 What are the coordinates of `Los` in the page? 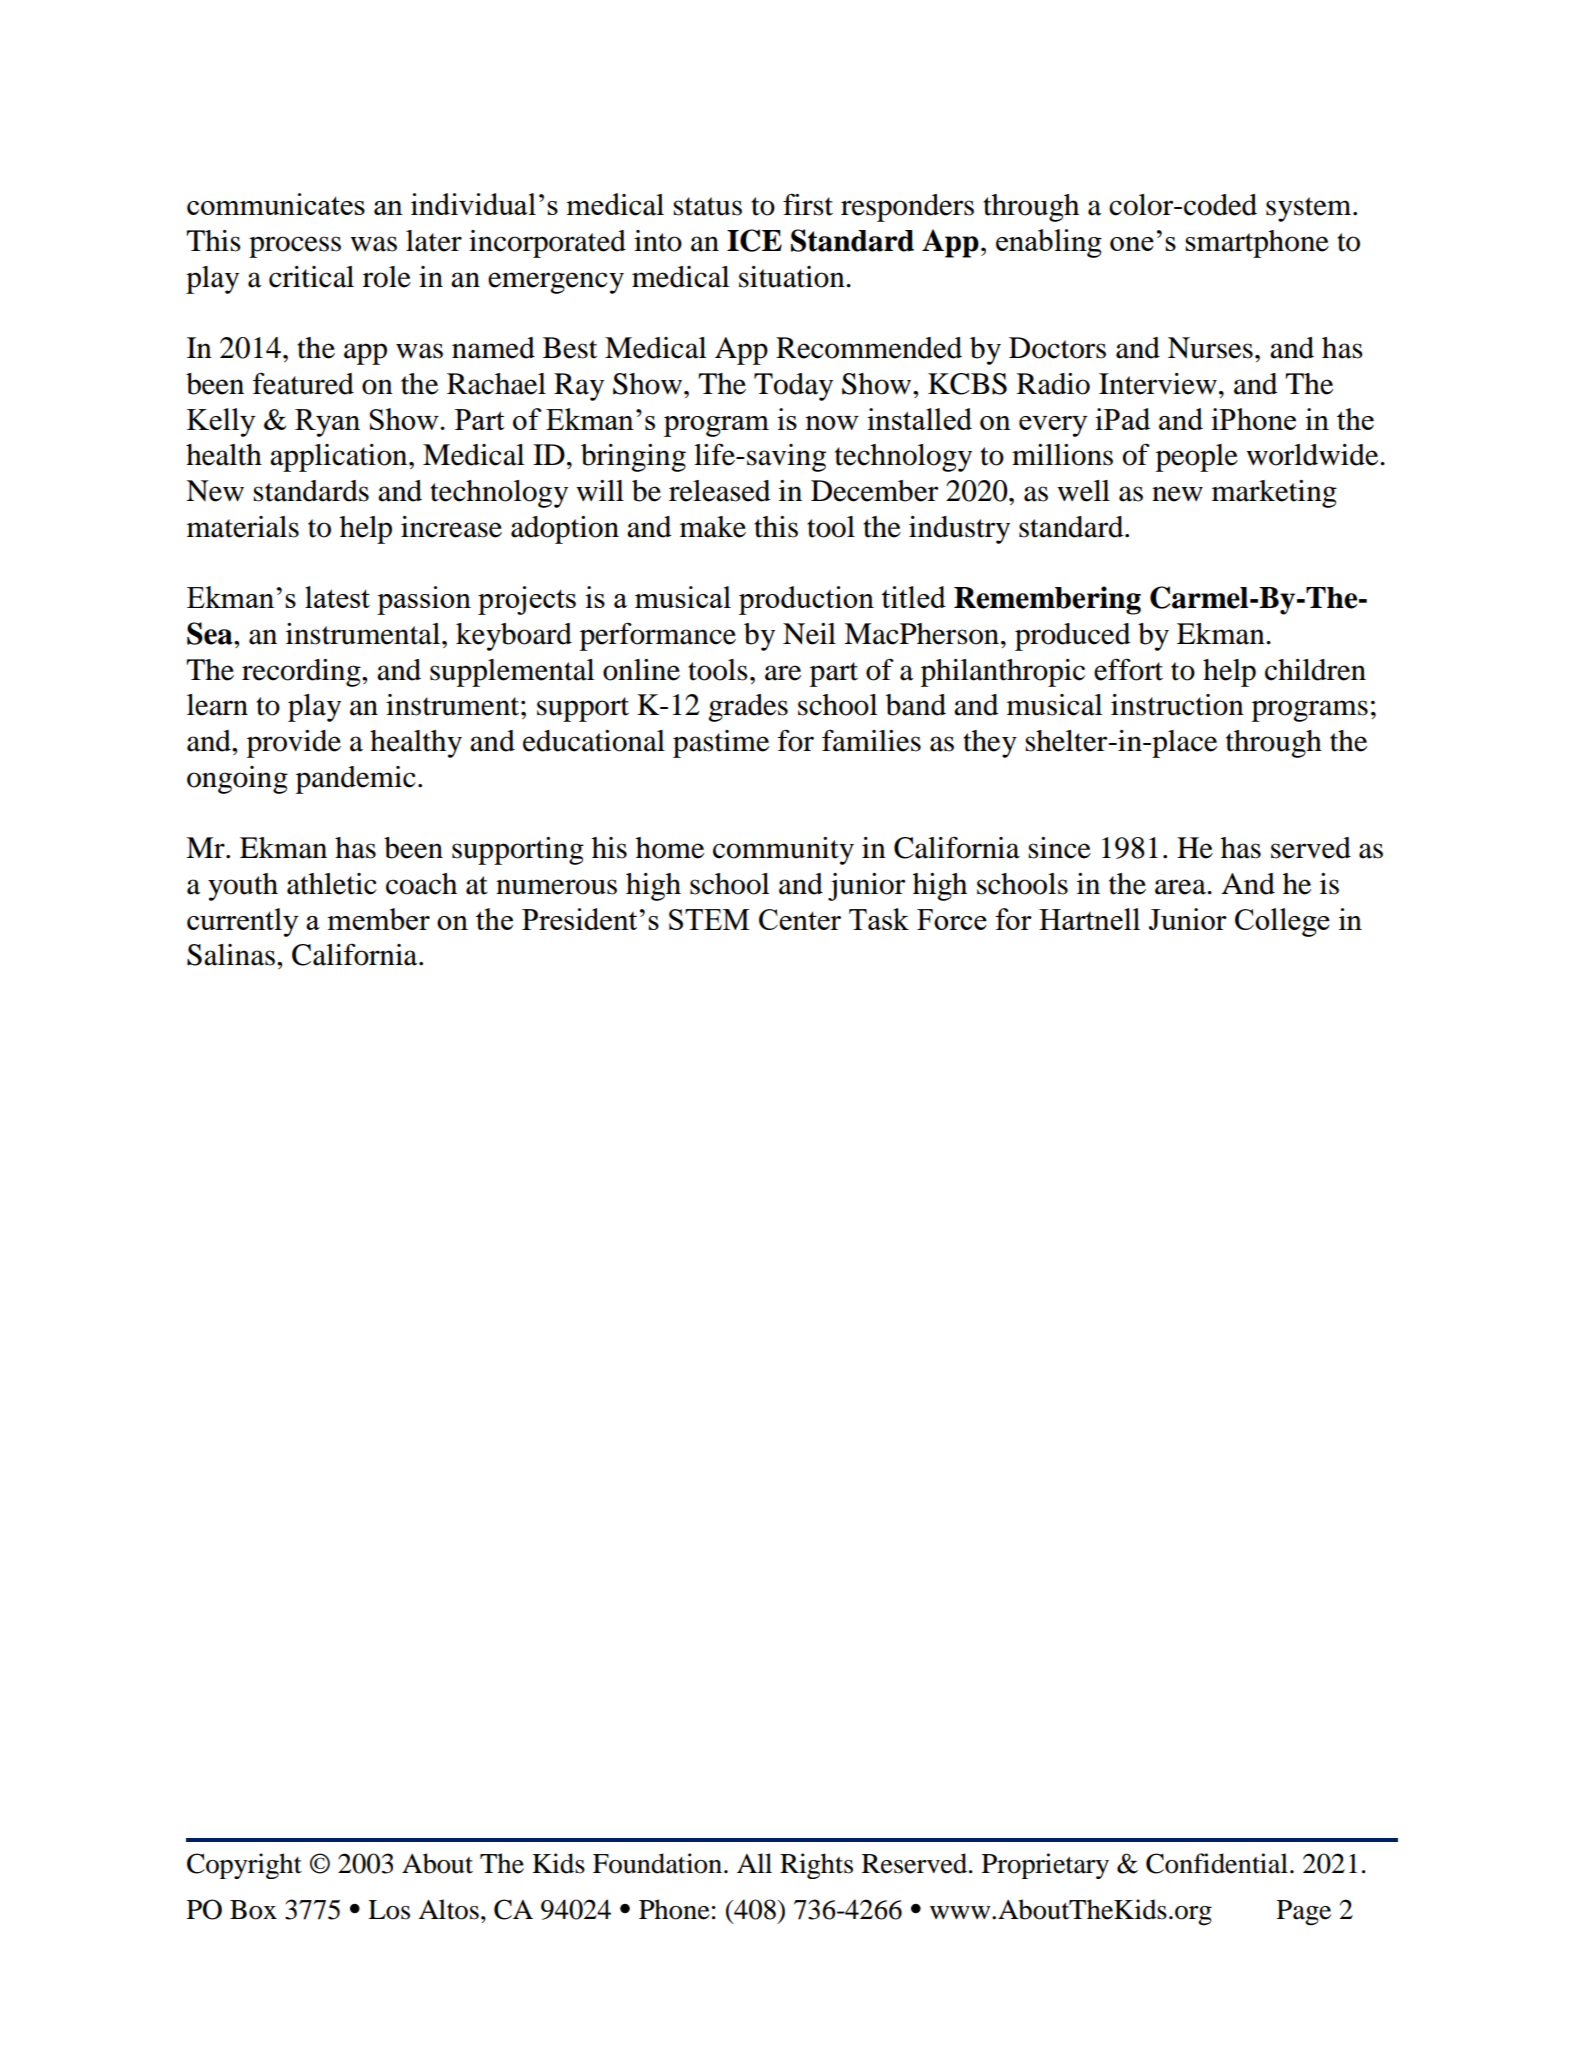 It's located at (389, 1910).
